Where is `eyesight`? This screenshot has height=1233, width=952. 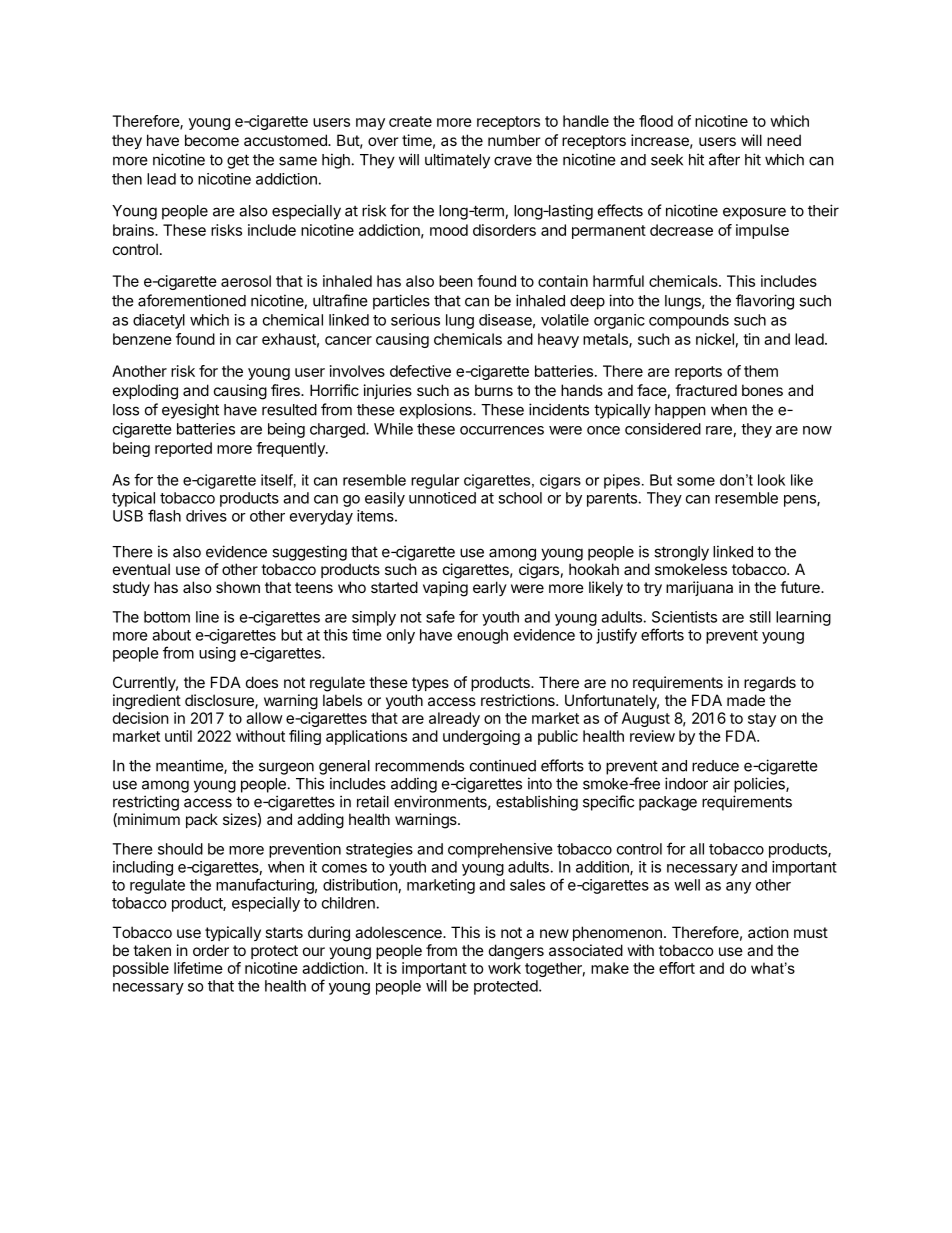
eyesight is located at coordinates (190, 411).
